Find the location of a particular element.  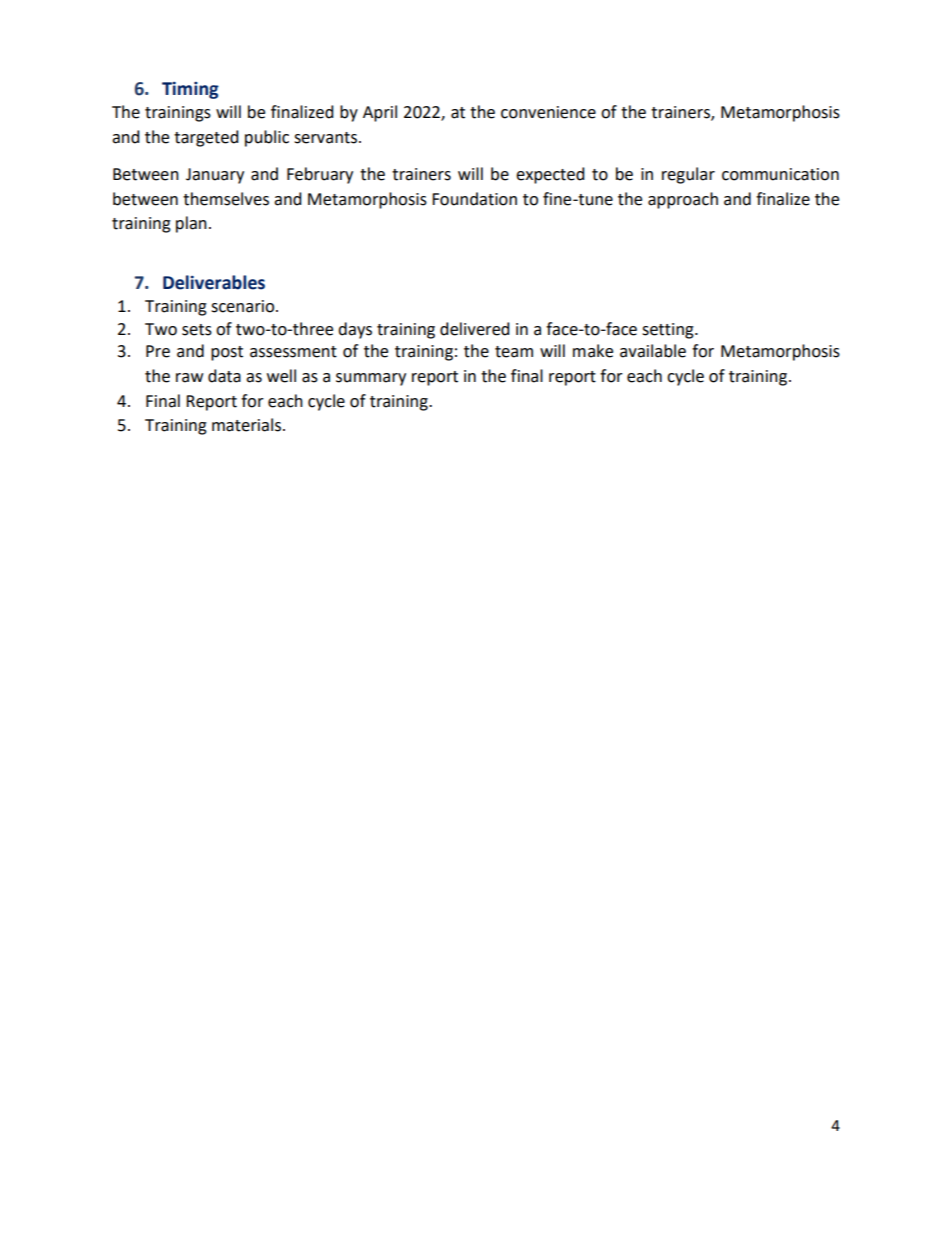

summary is located at coordinates (371, 379).
